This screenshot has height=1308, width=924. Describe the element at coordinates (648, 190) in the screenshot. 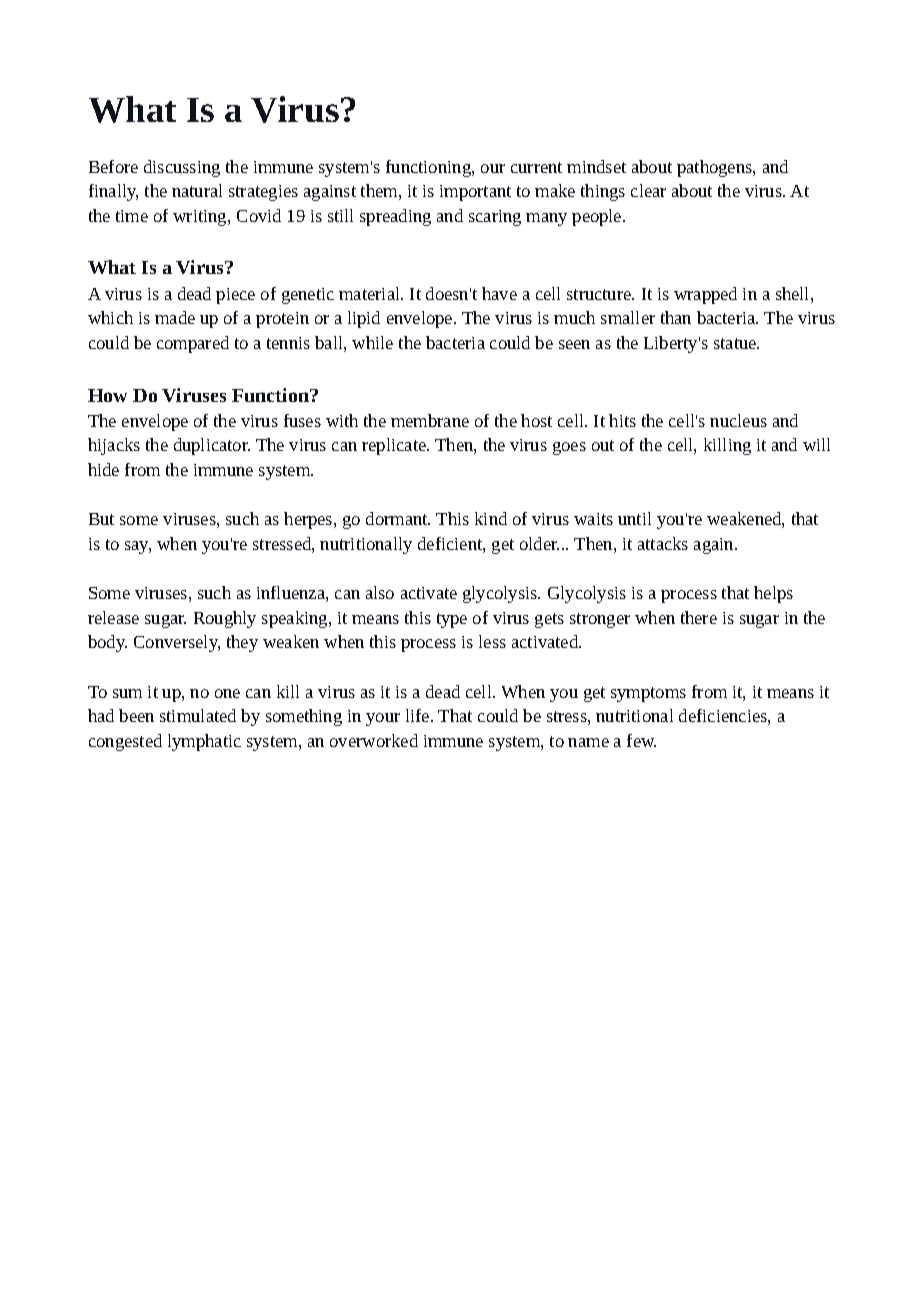

I see `clear` at that location.
